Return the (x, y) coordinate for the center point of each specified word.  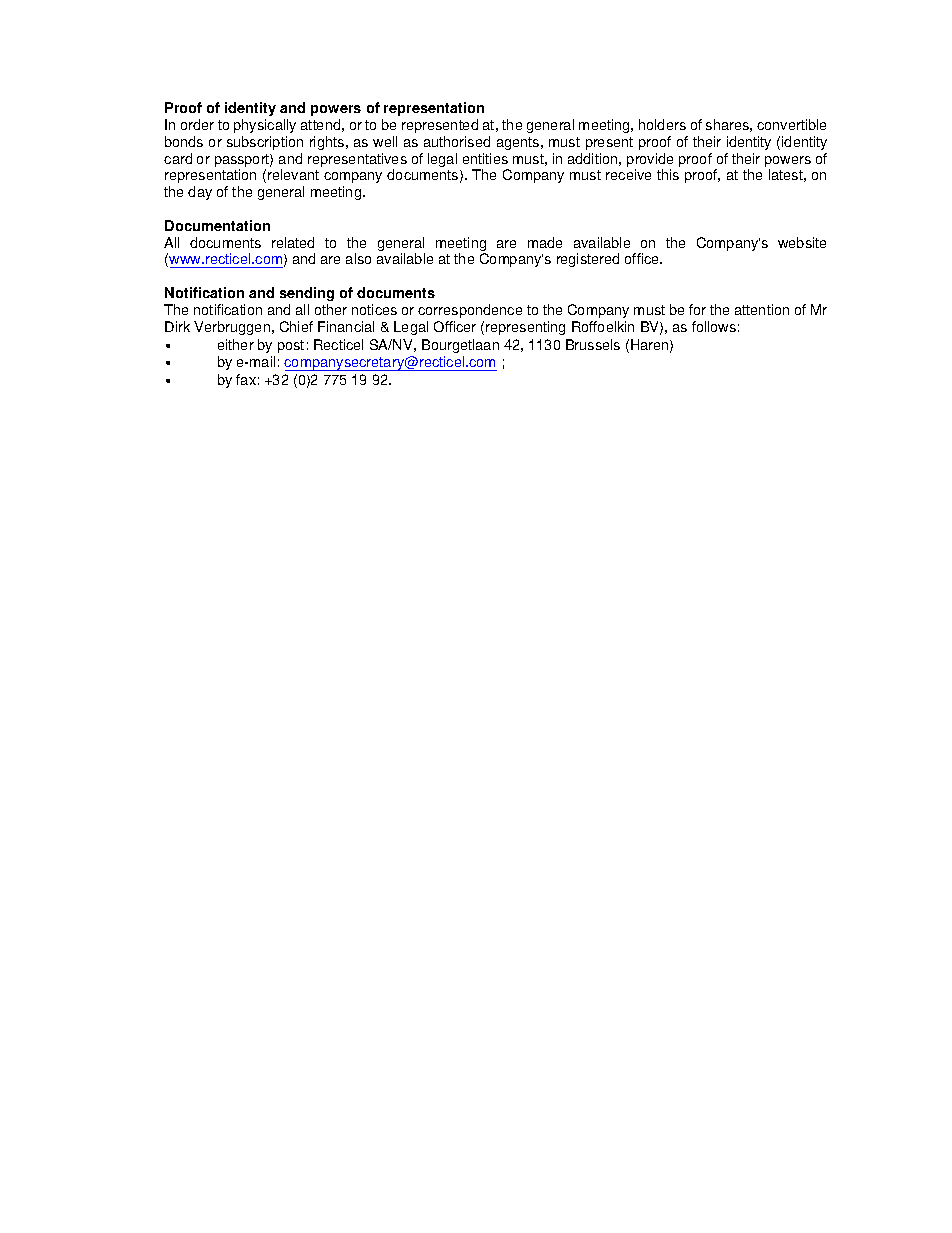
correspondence (470, 311)
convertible (791, 124)
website (802, 242)
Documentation (217, 225)
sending (307, 294)
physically (265, 126)
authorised (457, 141)
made (545, 242)
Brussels (593, 344)
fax (246, 379)
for (697, 309)
